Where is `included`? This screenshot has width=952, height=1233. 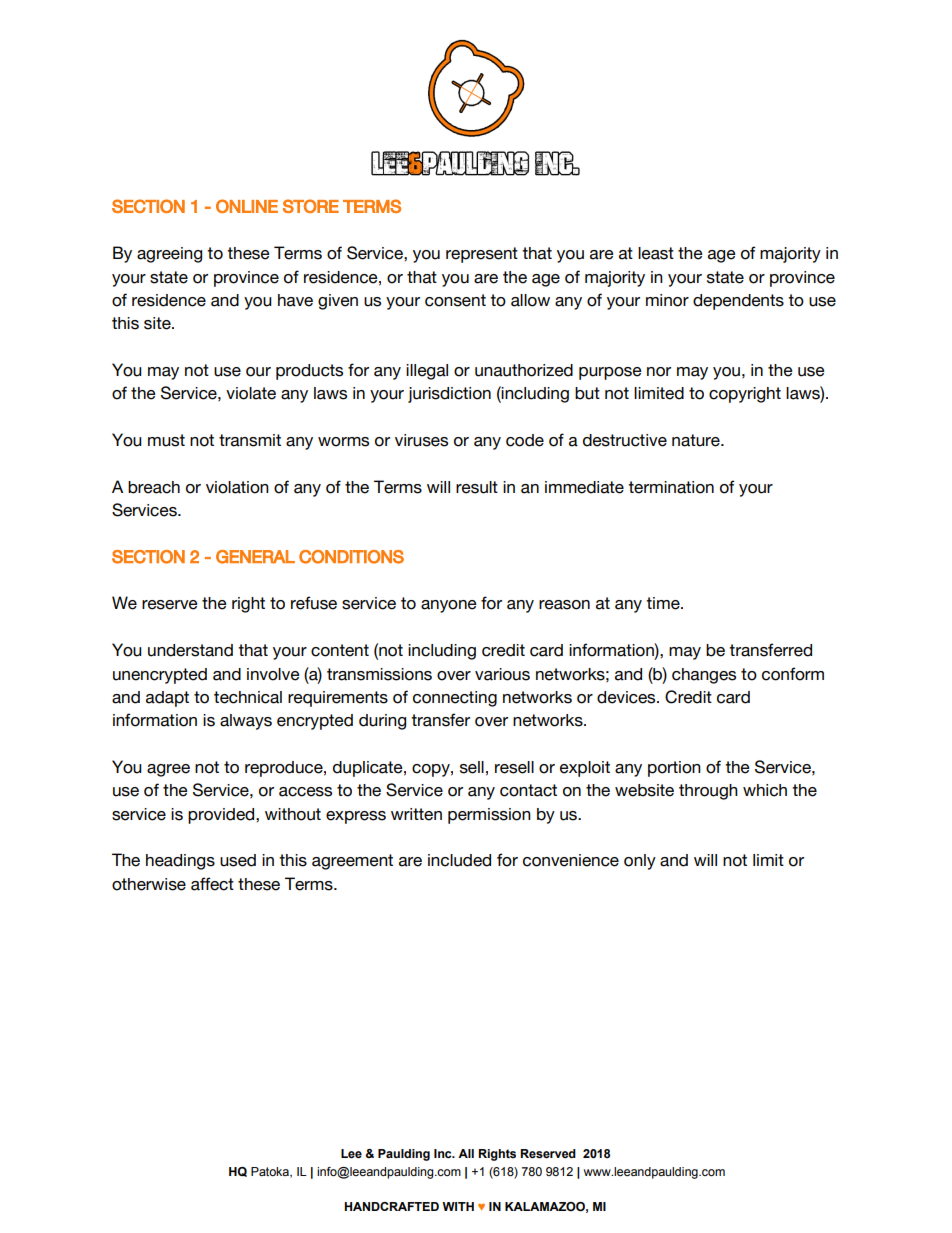
included is located at coordinates (459, 860).
